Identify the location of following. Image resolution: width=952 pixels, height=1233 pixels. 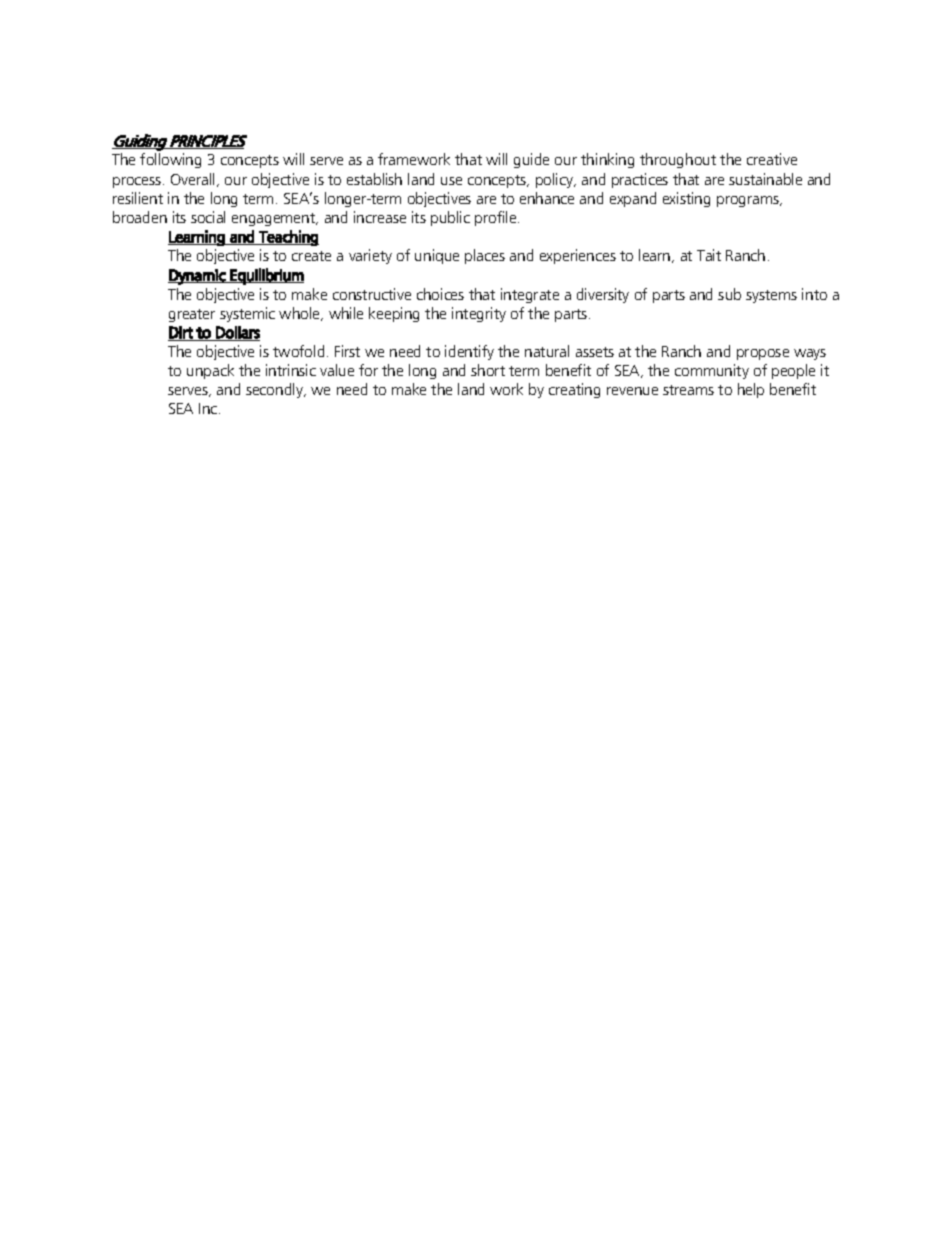
(170, 160).
